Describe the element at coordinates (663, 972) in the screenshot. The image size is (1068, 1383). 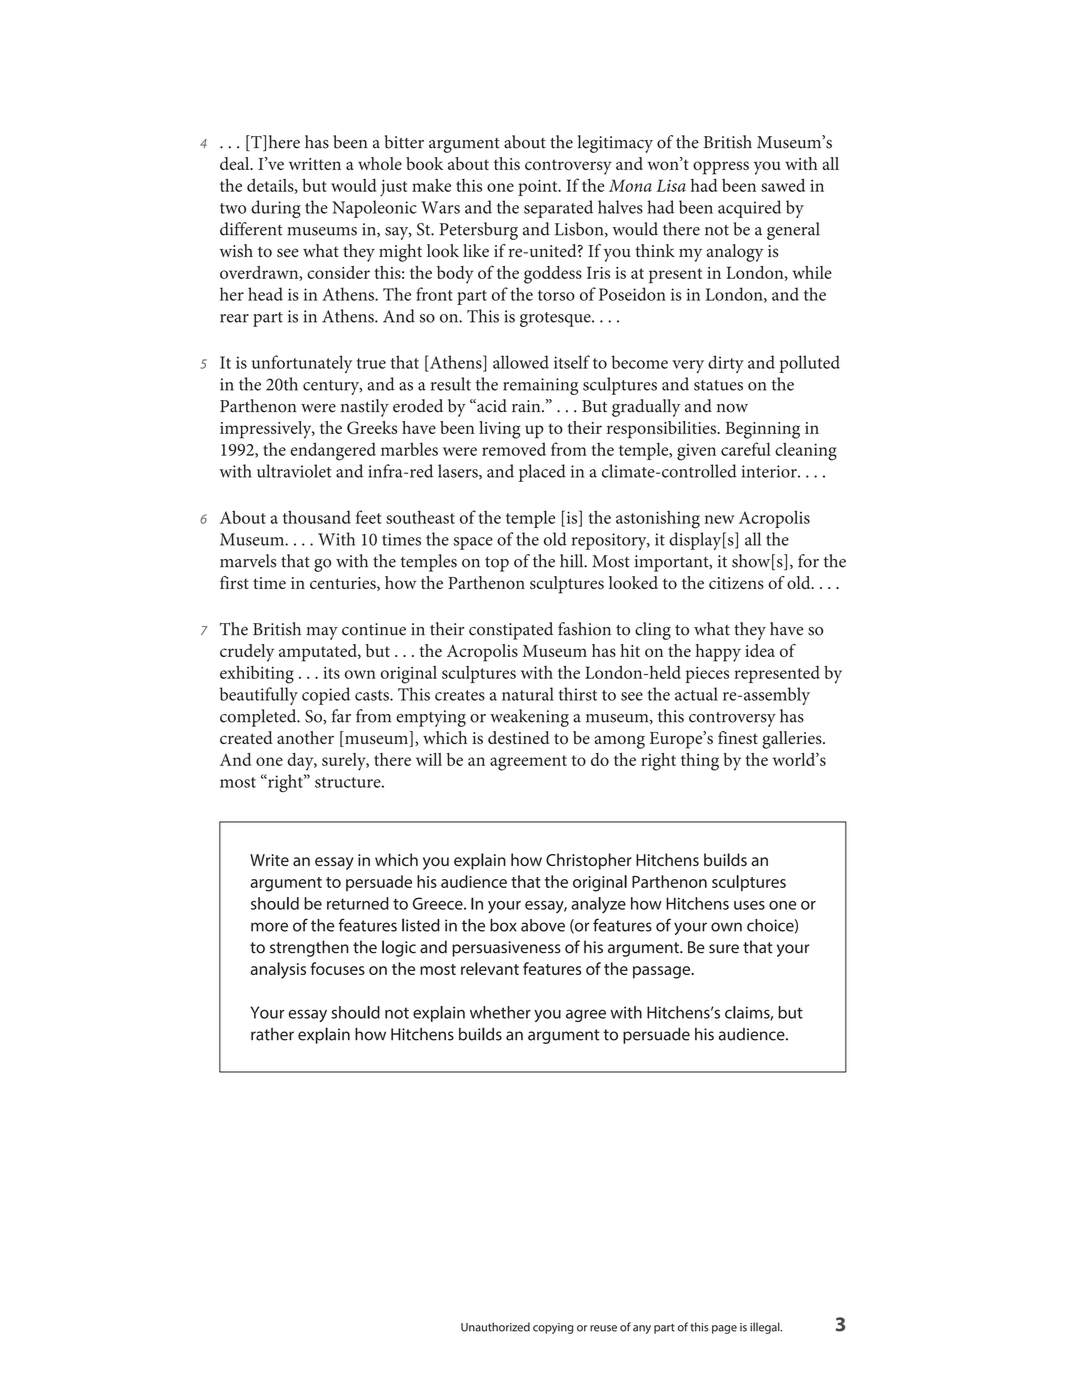
I see `passage` at that location.
